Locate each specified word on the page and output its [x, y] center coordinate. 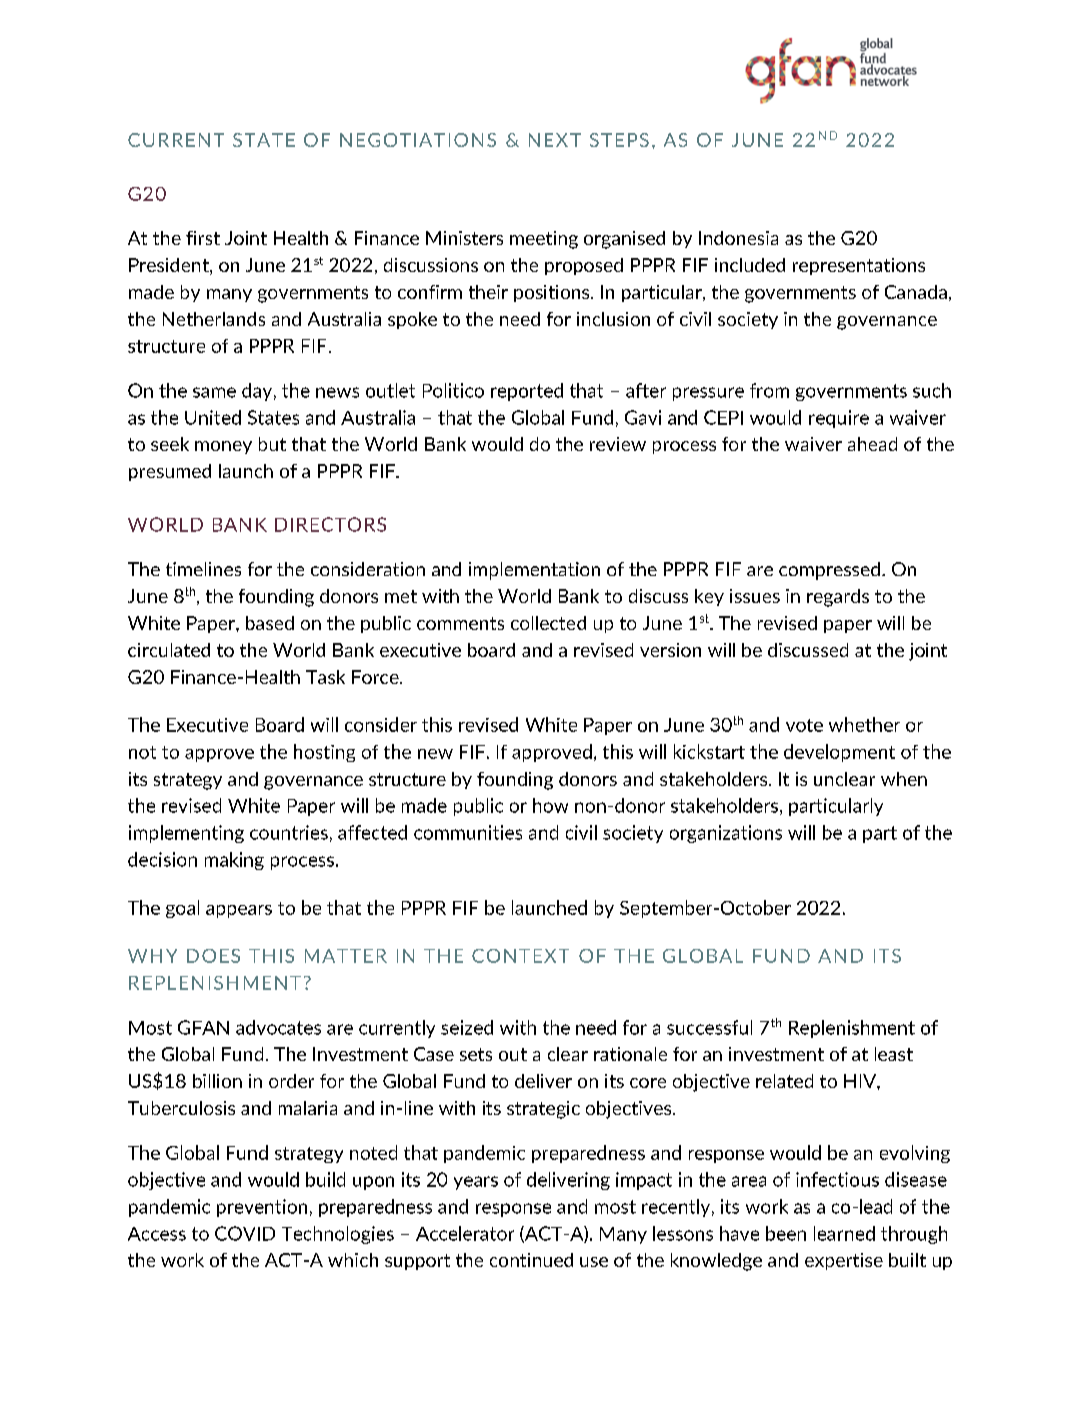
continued [531, 1260]
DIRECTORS [330, 524]
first [203, 238]
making [234, 861]
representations [859, 266]
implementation [534, 571]
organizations [726, 834]
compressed [829, 571]
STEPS [619, 140]
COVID [245, 1233]
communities [468, 832]
